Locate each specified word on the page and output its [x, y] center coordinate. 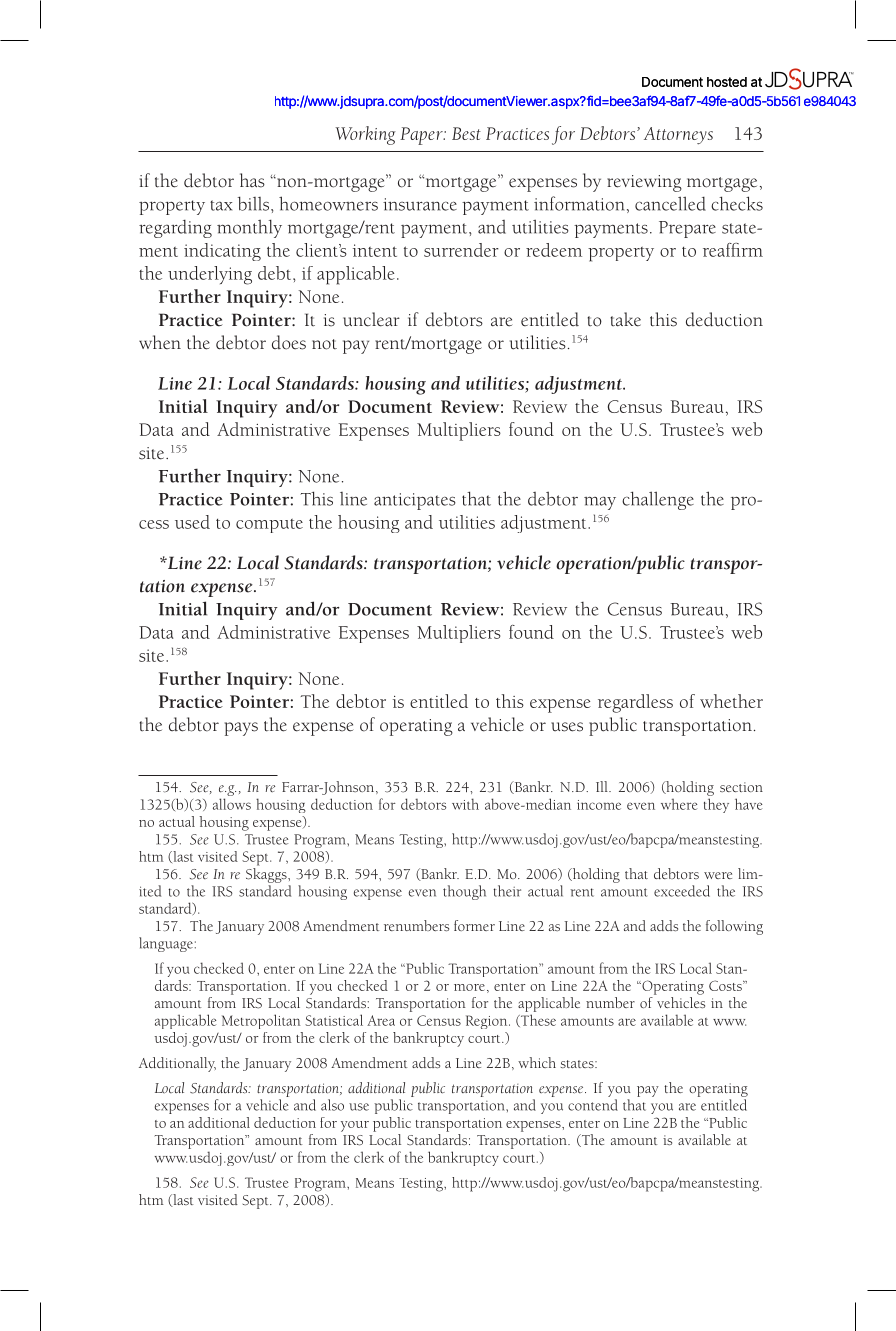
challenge [658, 500]
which [537, 1062]
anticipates [415, 501]
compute [269, 526]
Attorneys [678, 136]
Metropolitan [261, 1021]
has [252, 180]
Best [466, 133]
